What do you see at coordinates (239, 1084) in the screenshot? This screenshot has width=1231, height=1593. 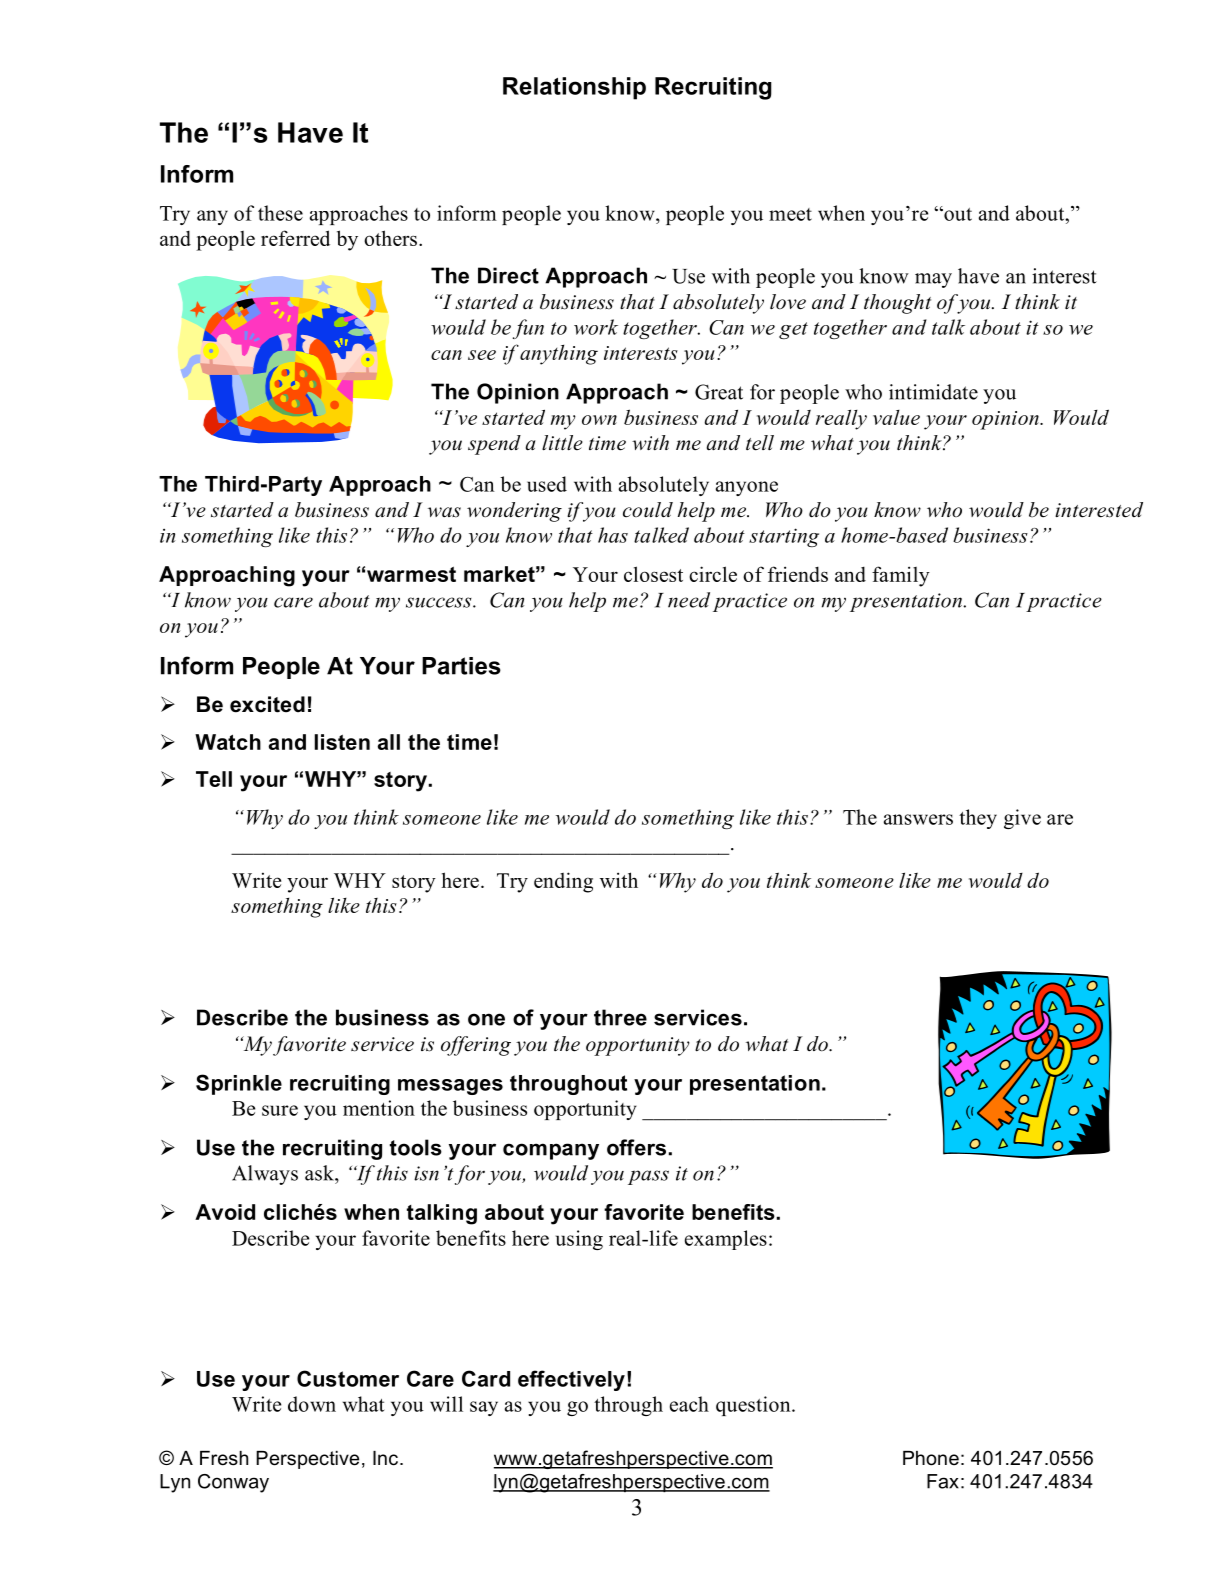 I see `Sprinkle` at bounding box center [239, 1084].
